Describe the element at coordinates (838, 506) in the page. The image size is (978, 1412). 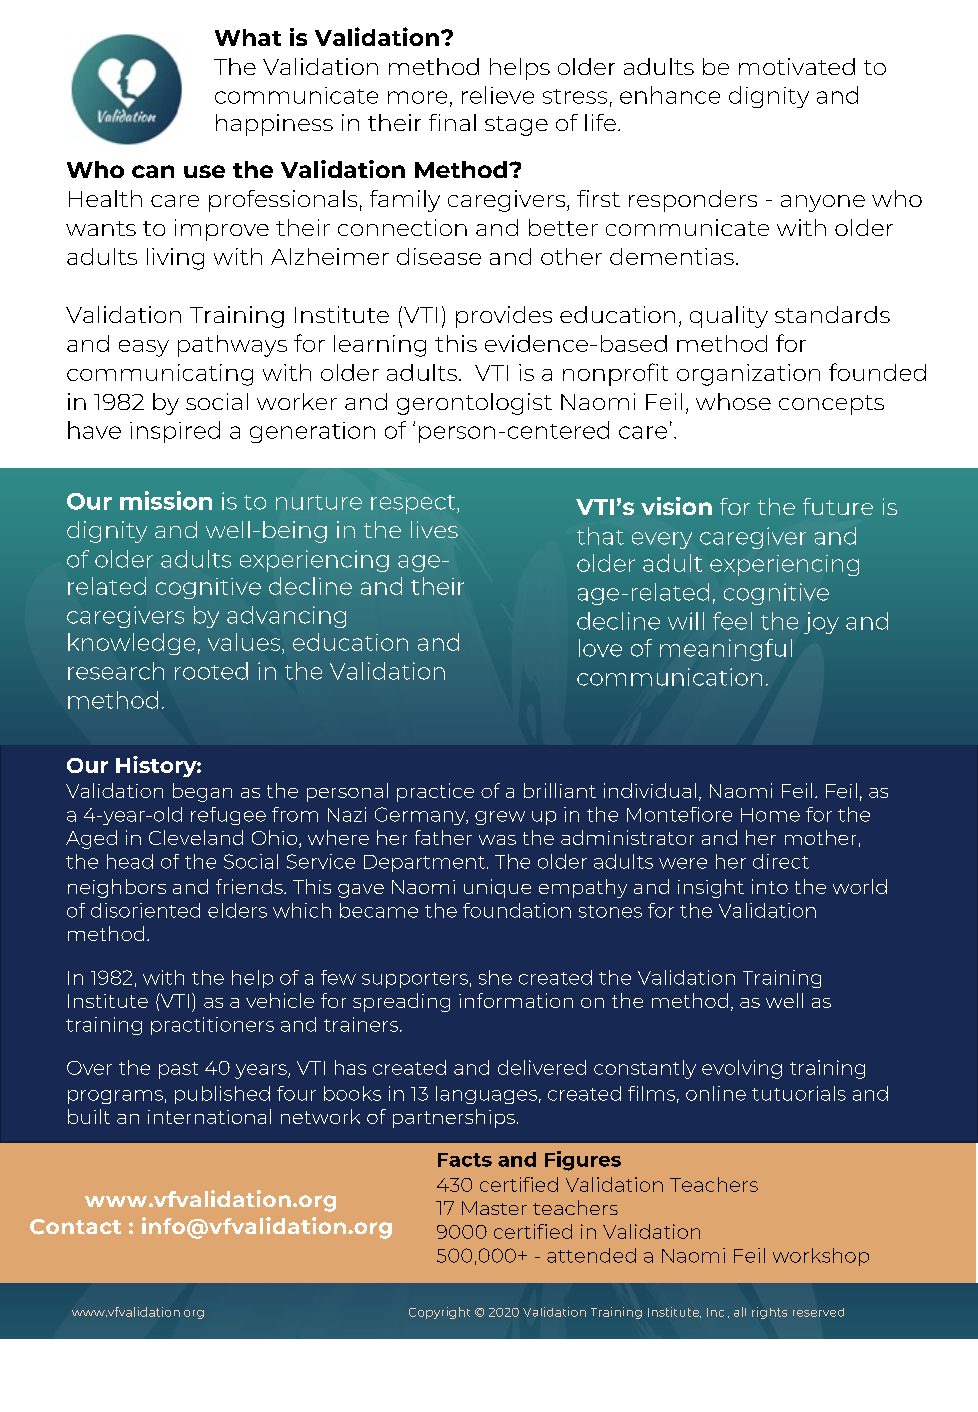
I see `future` at that location.
